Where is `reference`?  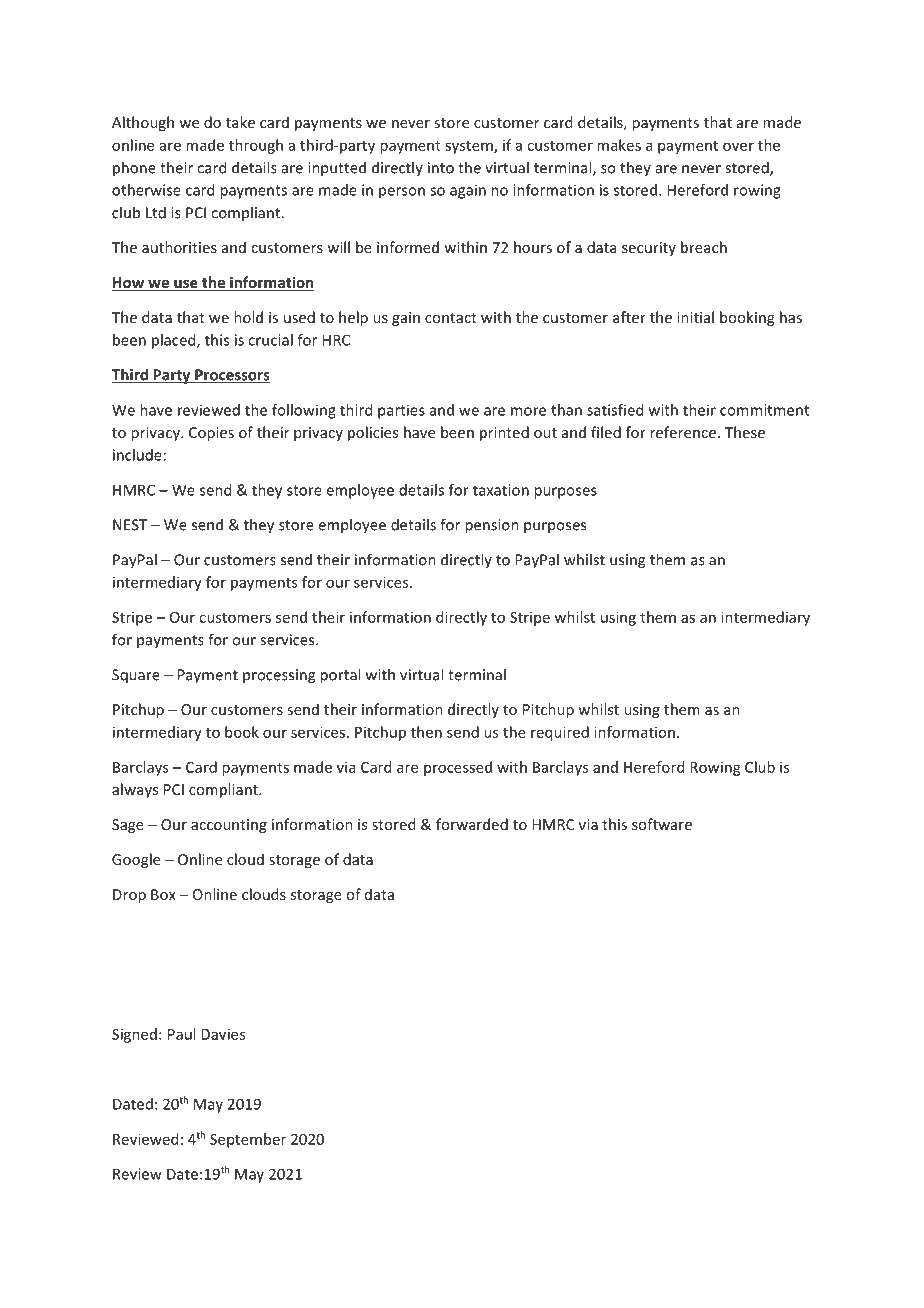
reference is located at coordinates (683, 432).
